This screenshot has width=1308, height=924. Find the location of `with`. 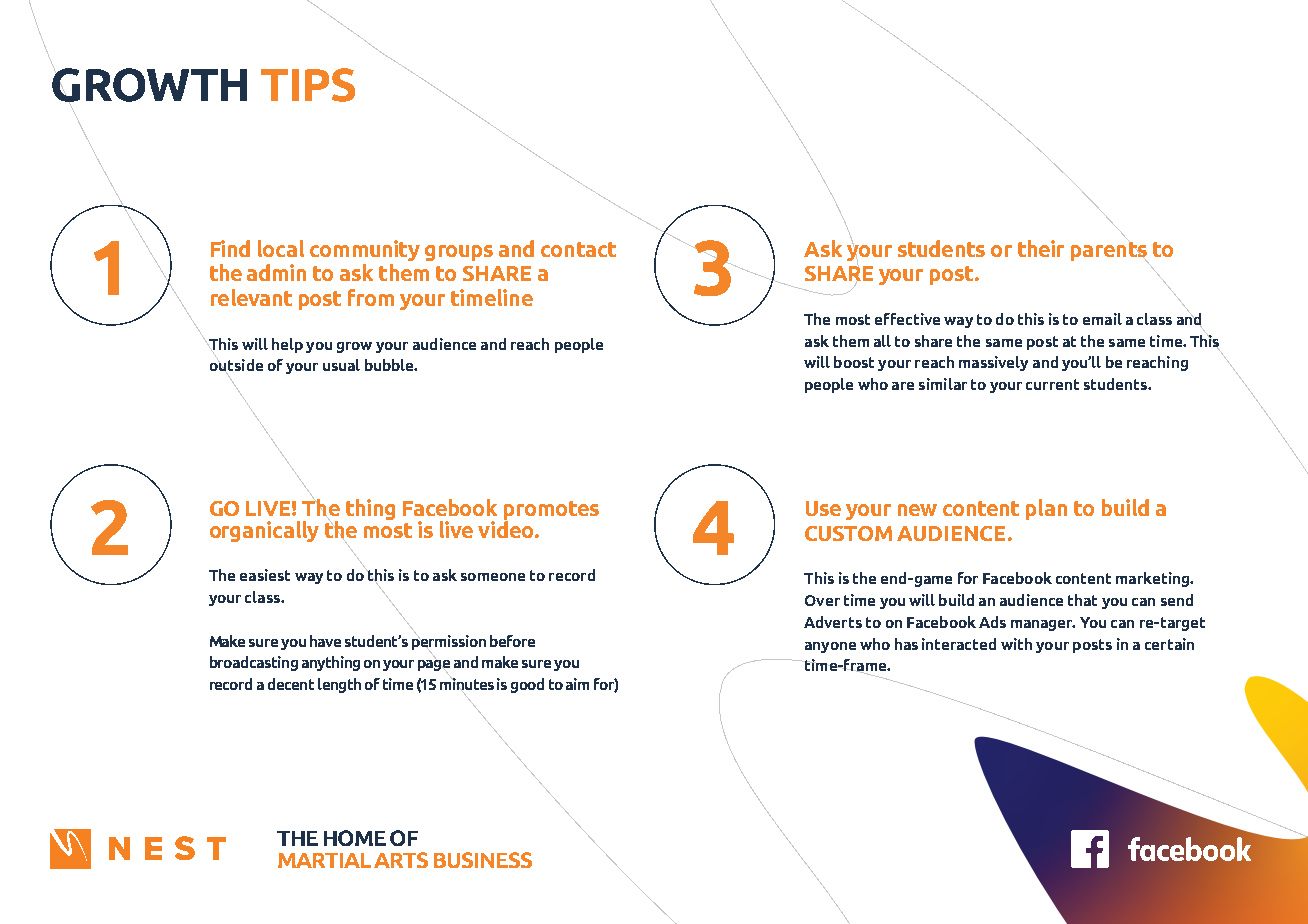

with is located at coordinates (1016, 644).
